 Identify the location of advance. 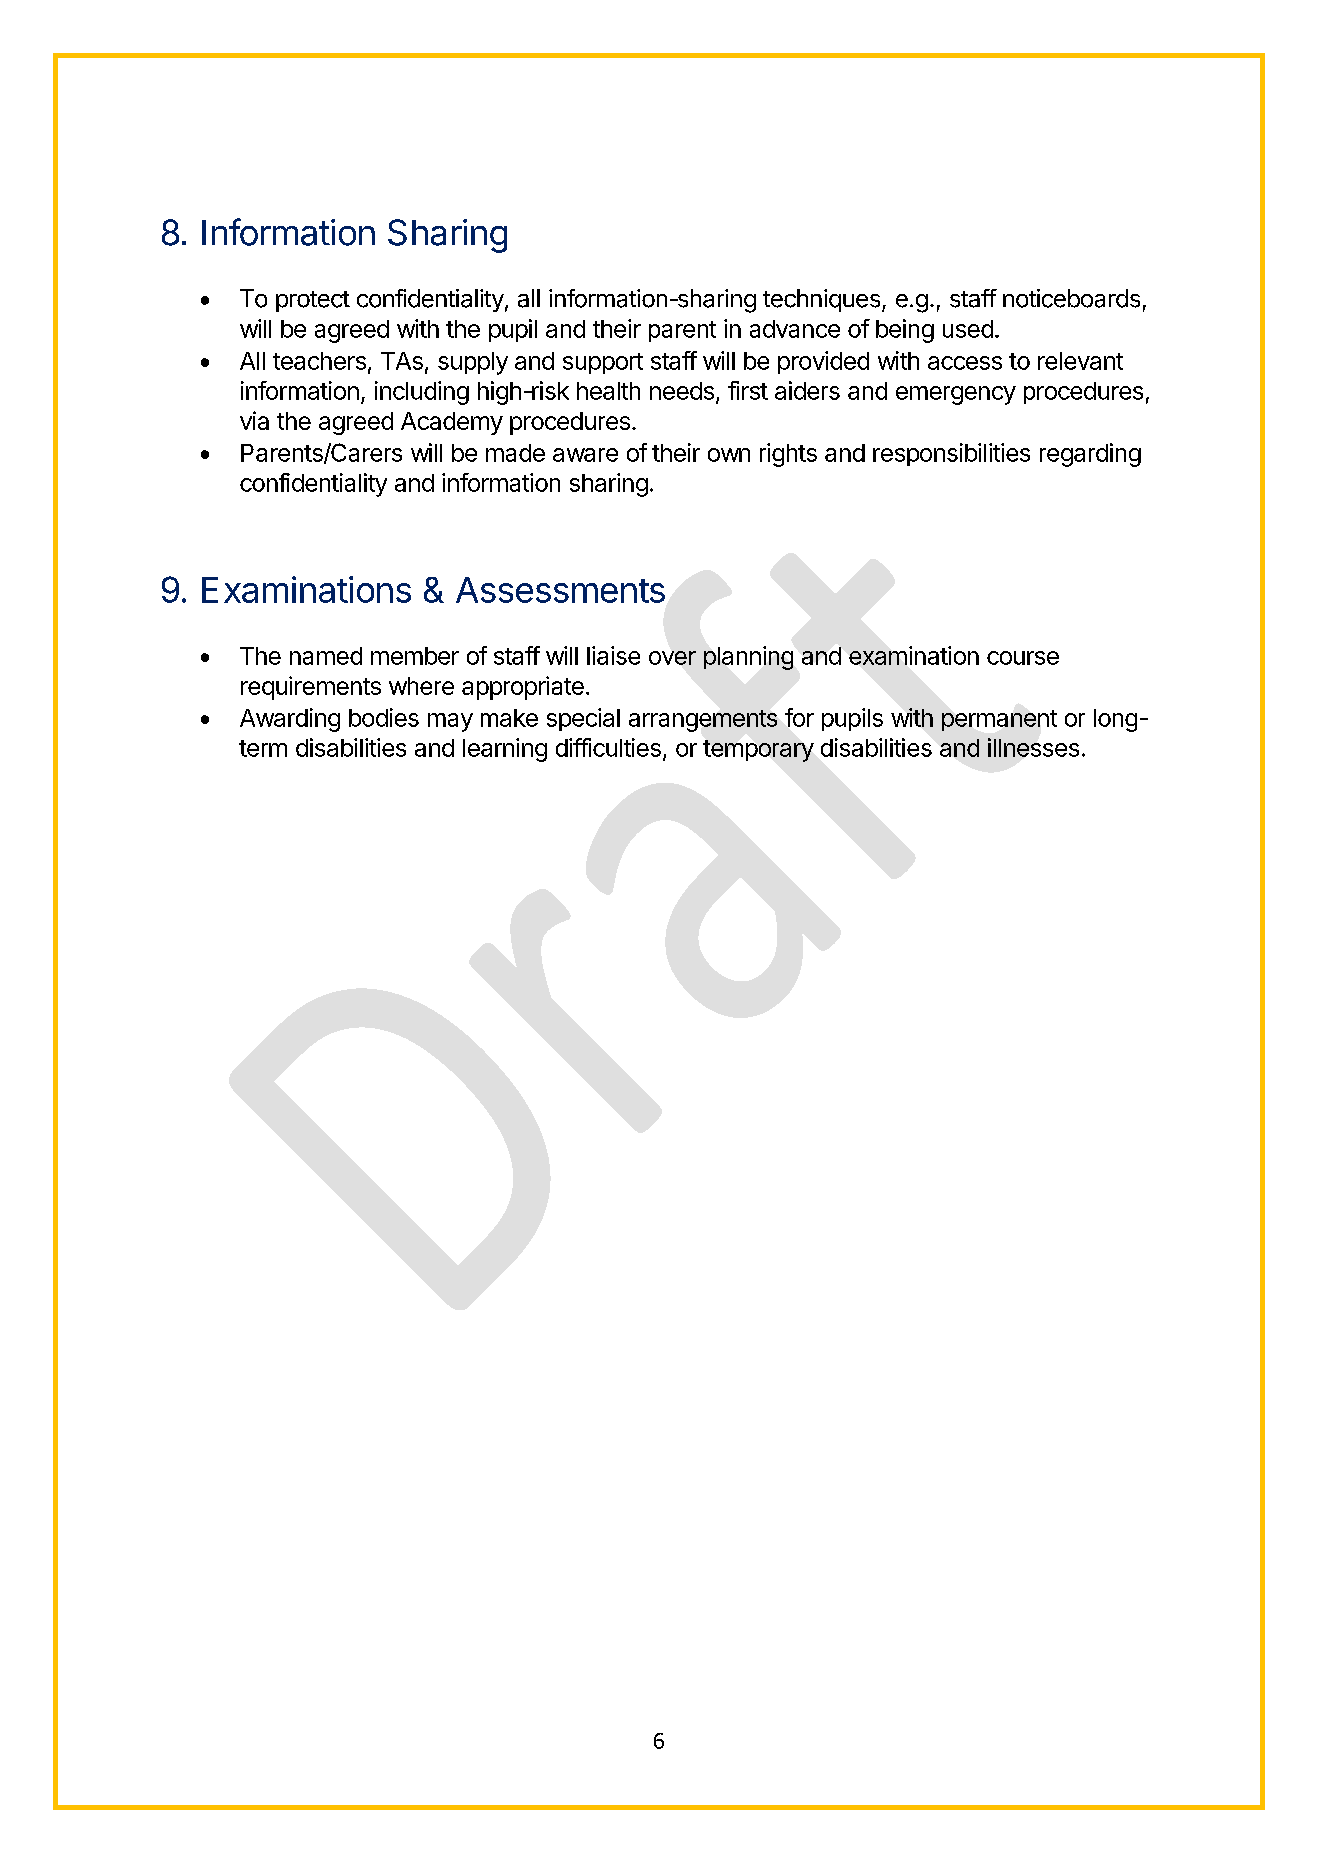
(795, 329).
